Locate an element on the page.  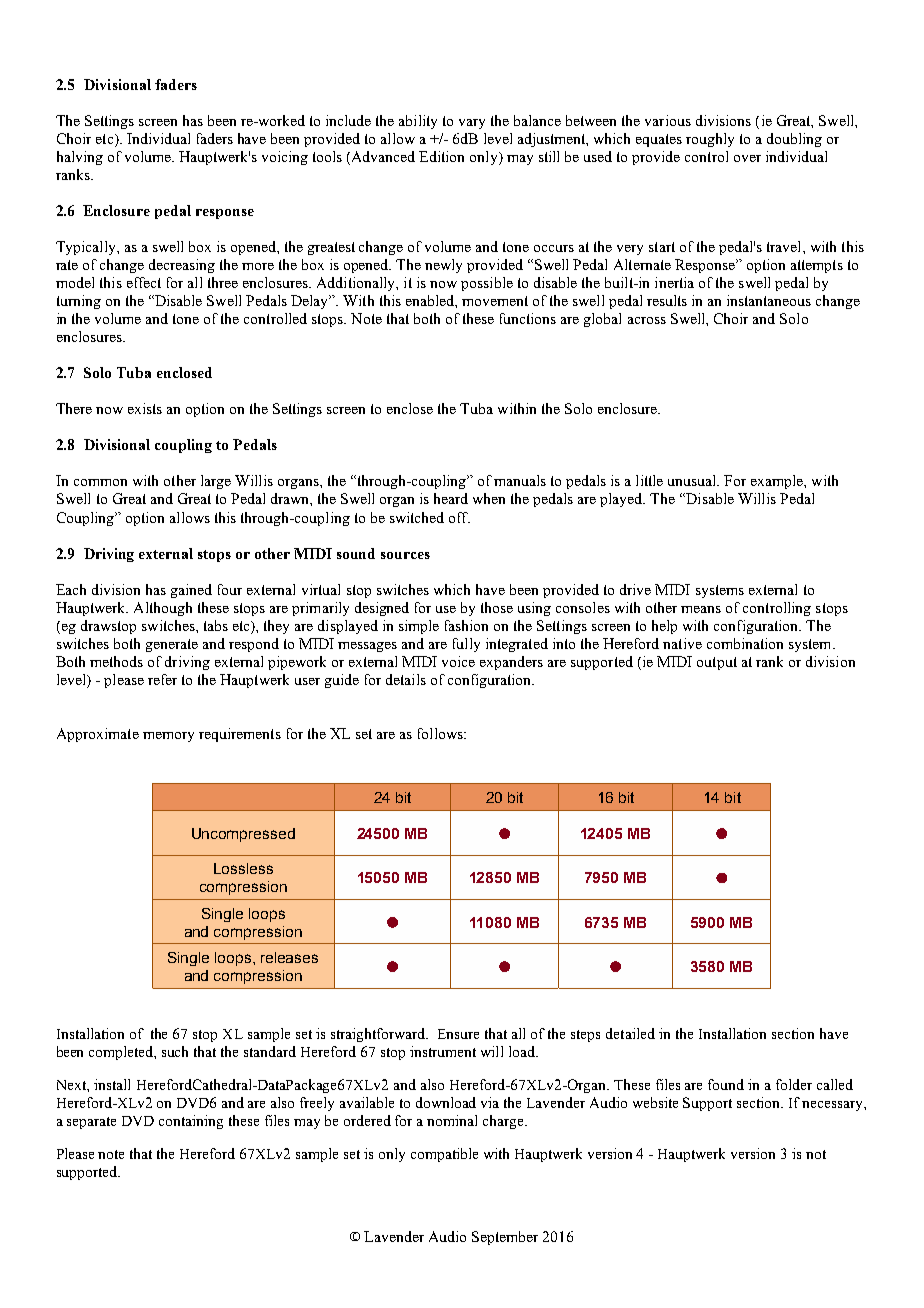
refer is located at coordinates (162, 679).
